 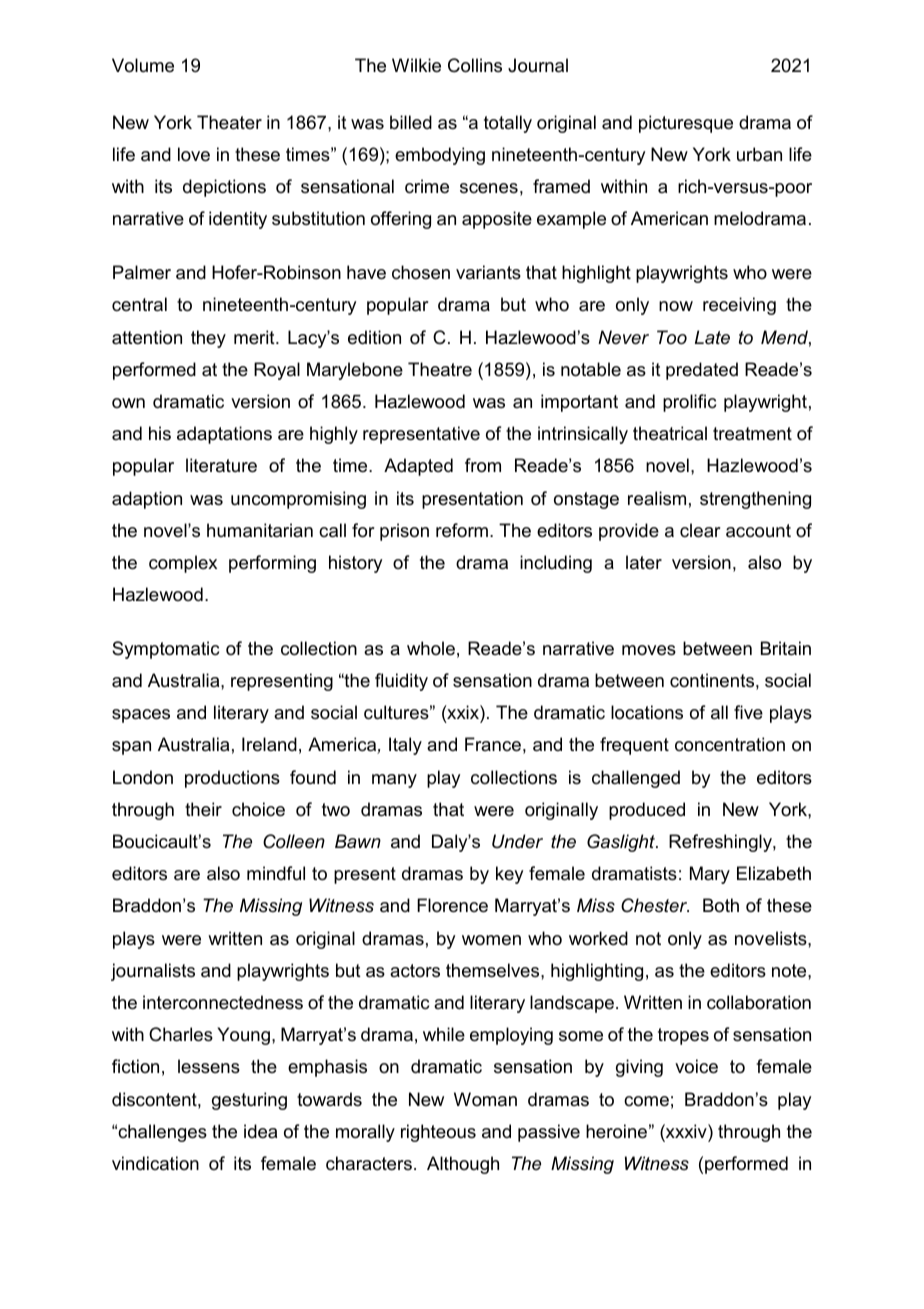 What do you see at coordinates (493, 744) in the screenshot?
I see `France` at bounding box center [493, 744].
